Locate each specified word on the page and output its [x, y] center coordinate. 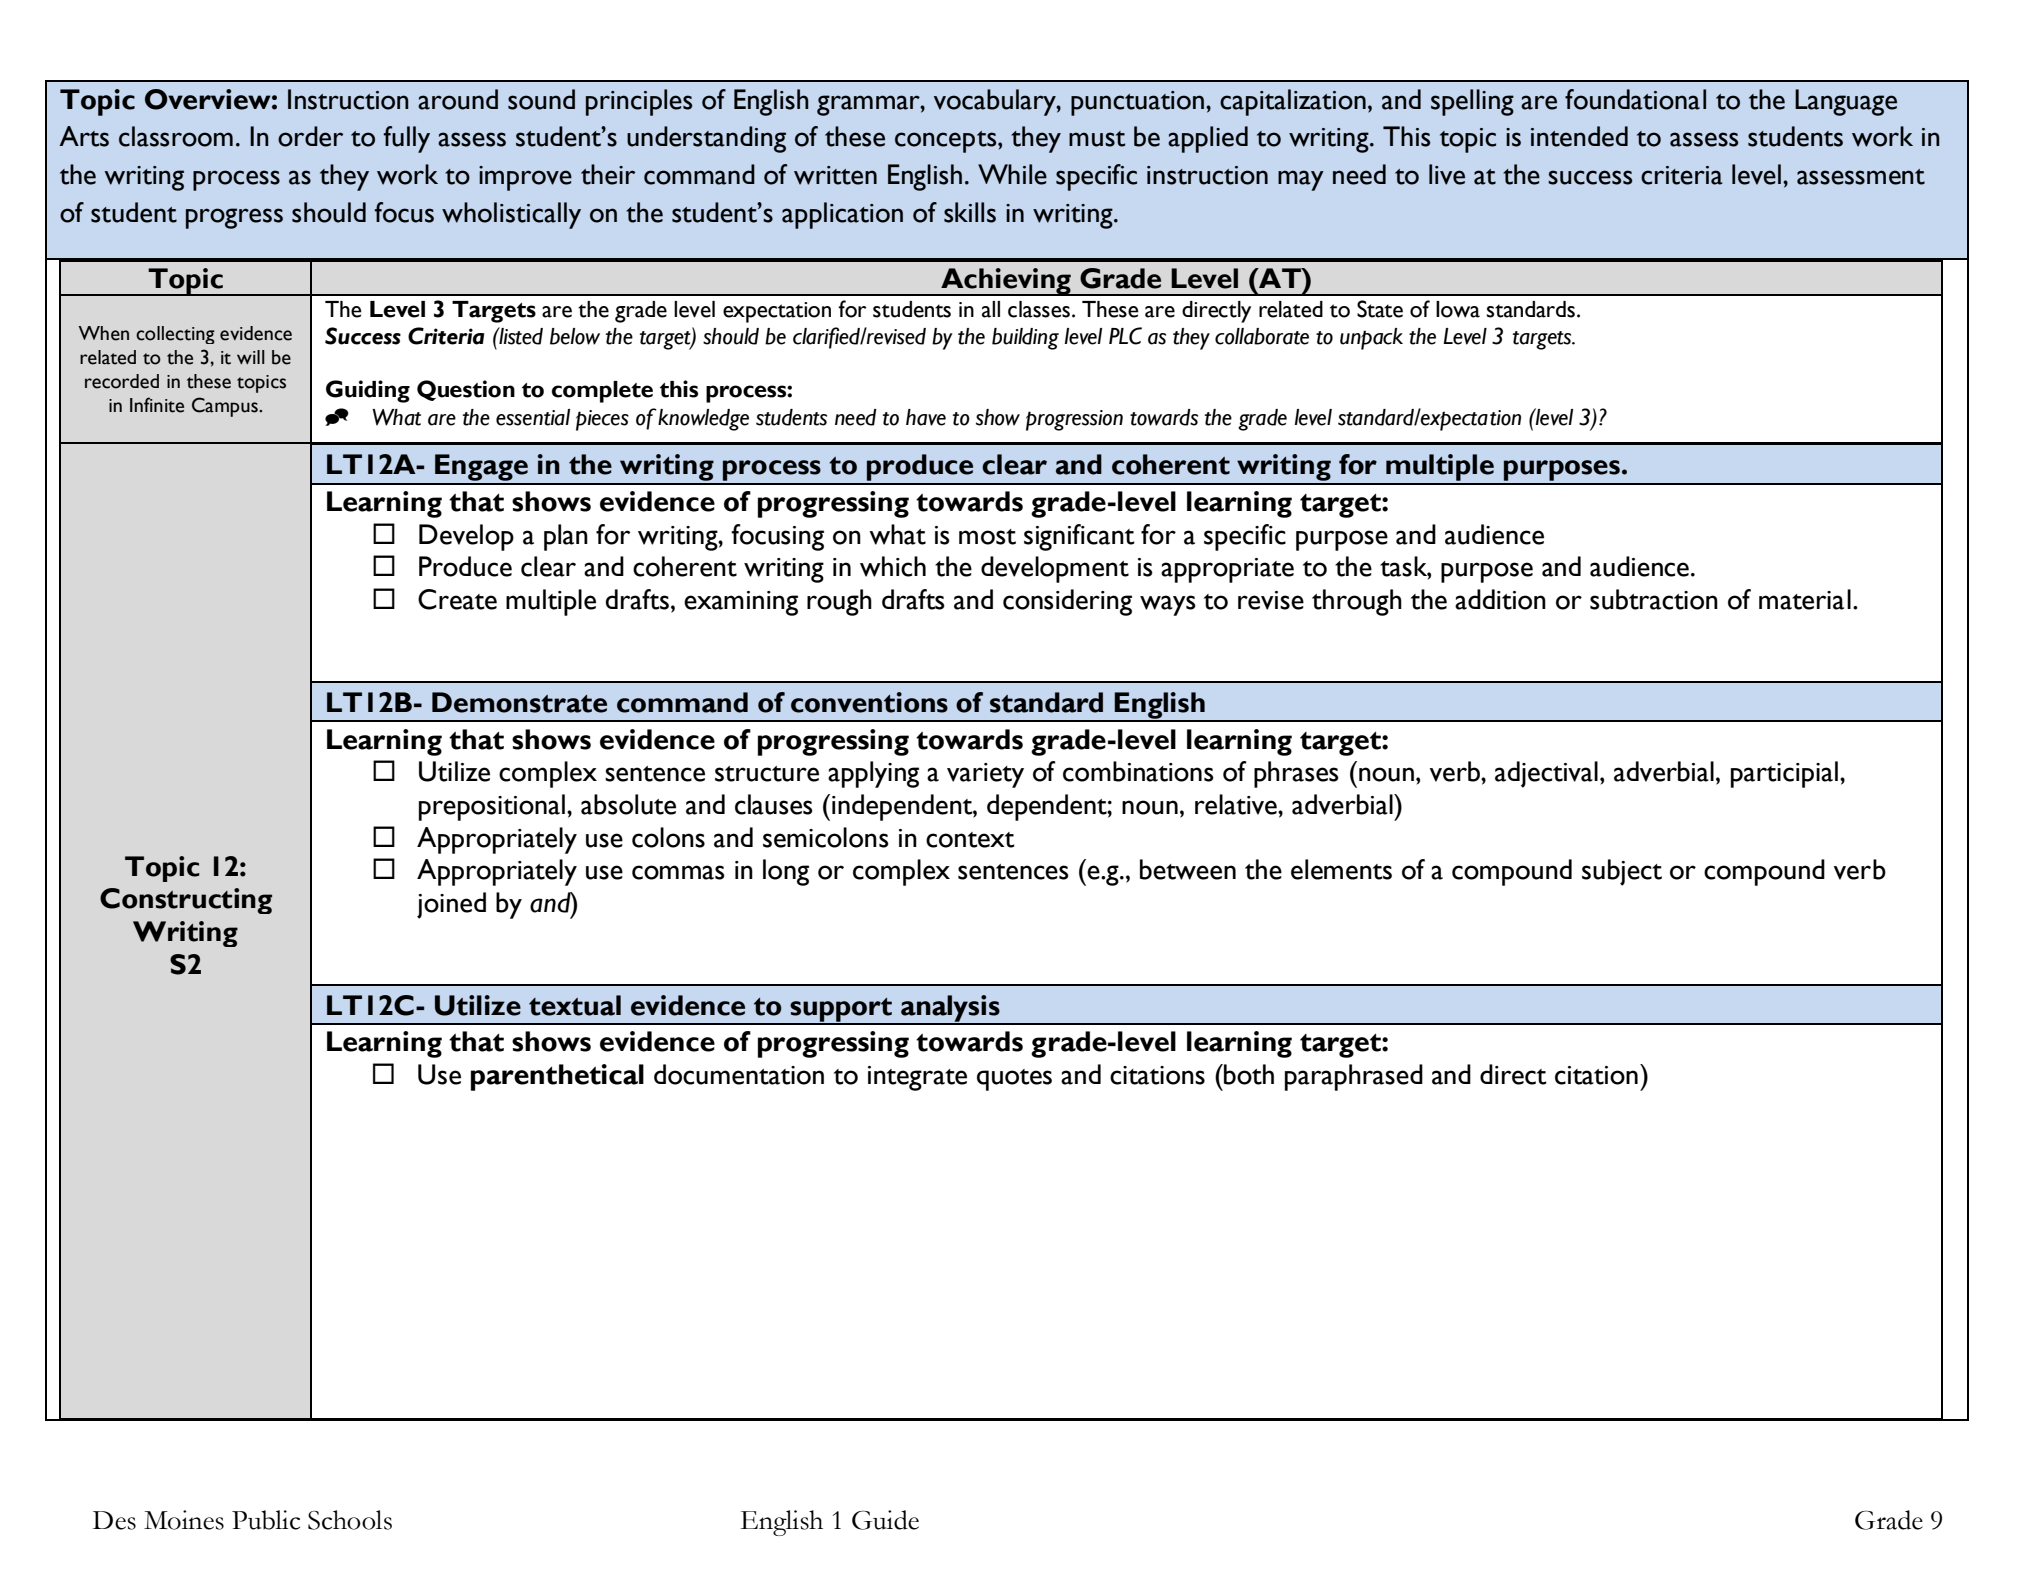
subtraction [1654, 599]
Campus [226, 407]
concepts [947, 142]
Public [266, 1520]
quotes [1014, 1080]
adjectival [1546, 774]
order [310, 136]
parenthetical [557, 1077]
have [926, 417]
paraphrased [1354, 1077]
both [1248, 1074]
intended [1579, 136]
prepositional [492, 807]
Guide [885, 1520]
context [970, 840]
